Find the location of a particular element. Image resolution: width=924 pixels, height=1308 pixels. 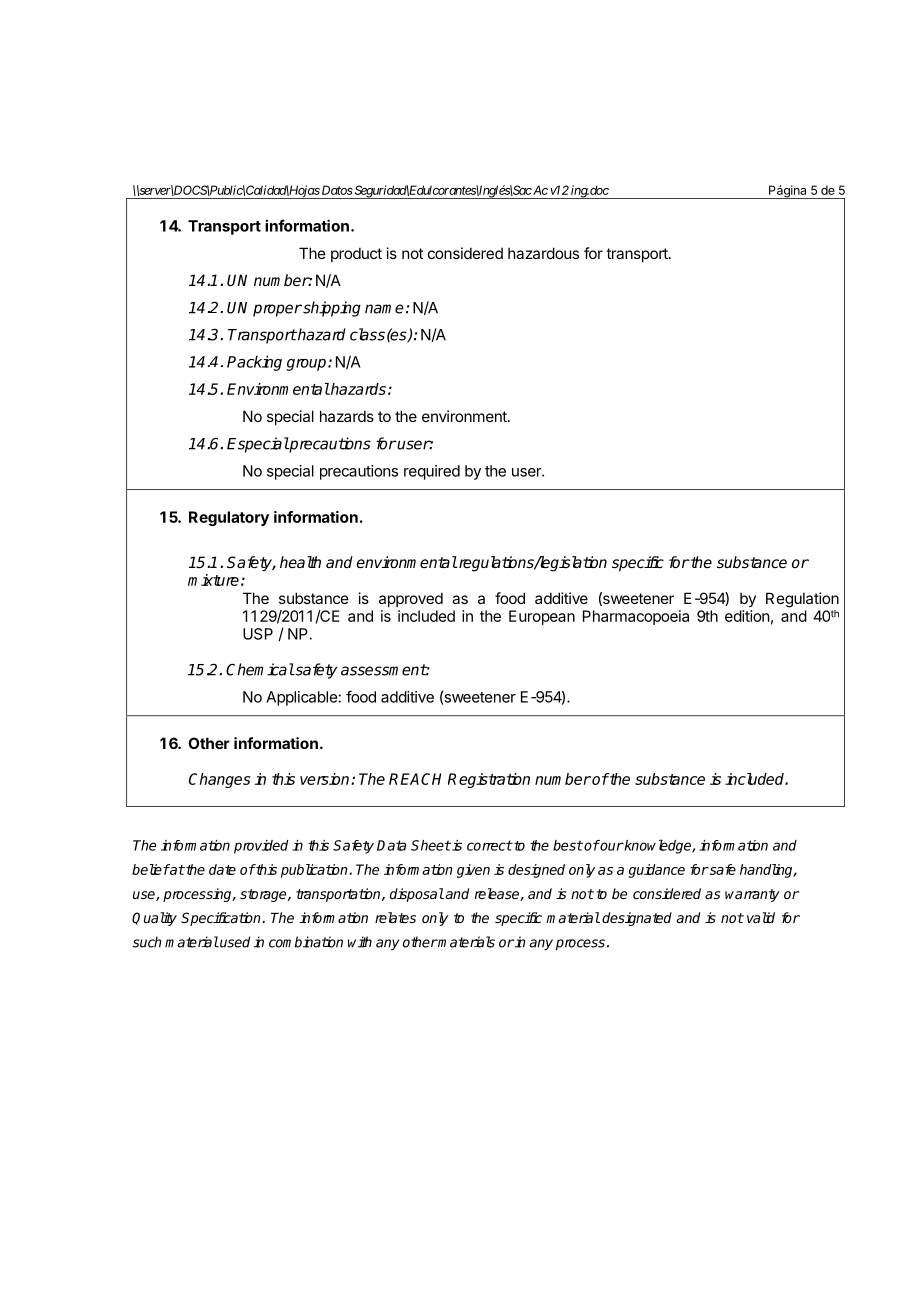

Pharmacopoeia is located at coordinates (636, 617).
